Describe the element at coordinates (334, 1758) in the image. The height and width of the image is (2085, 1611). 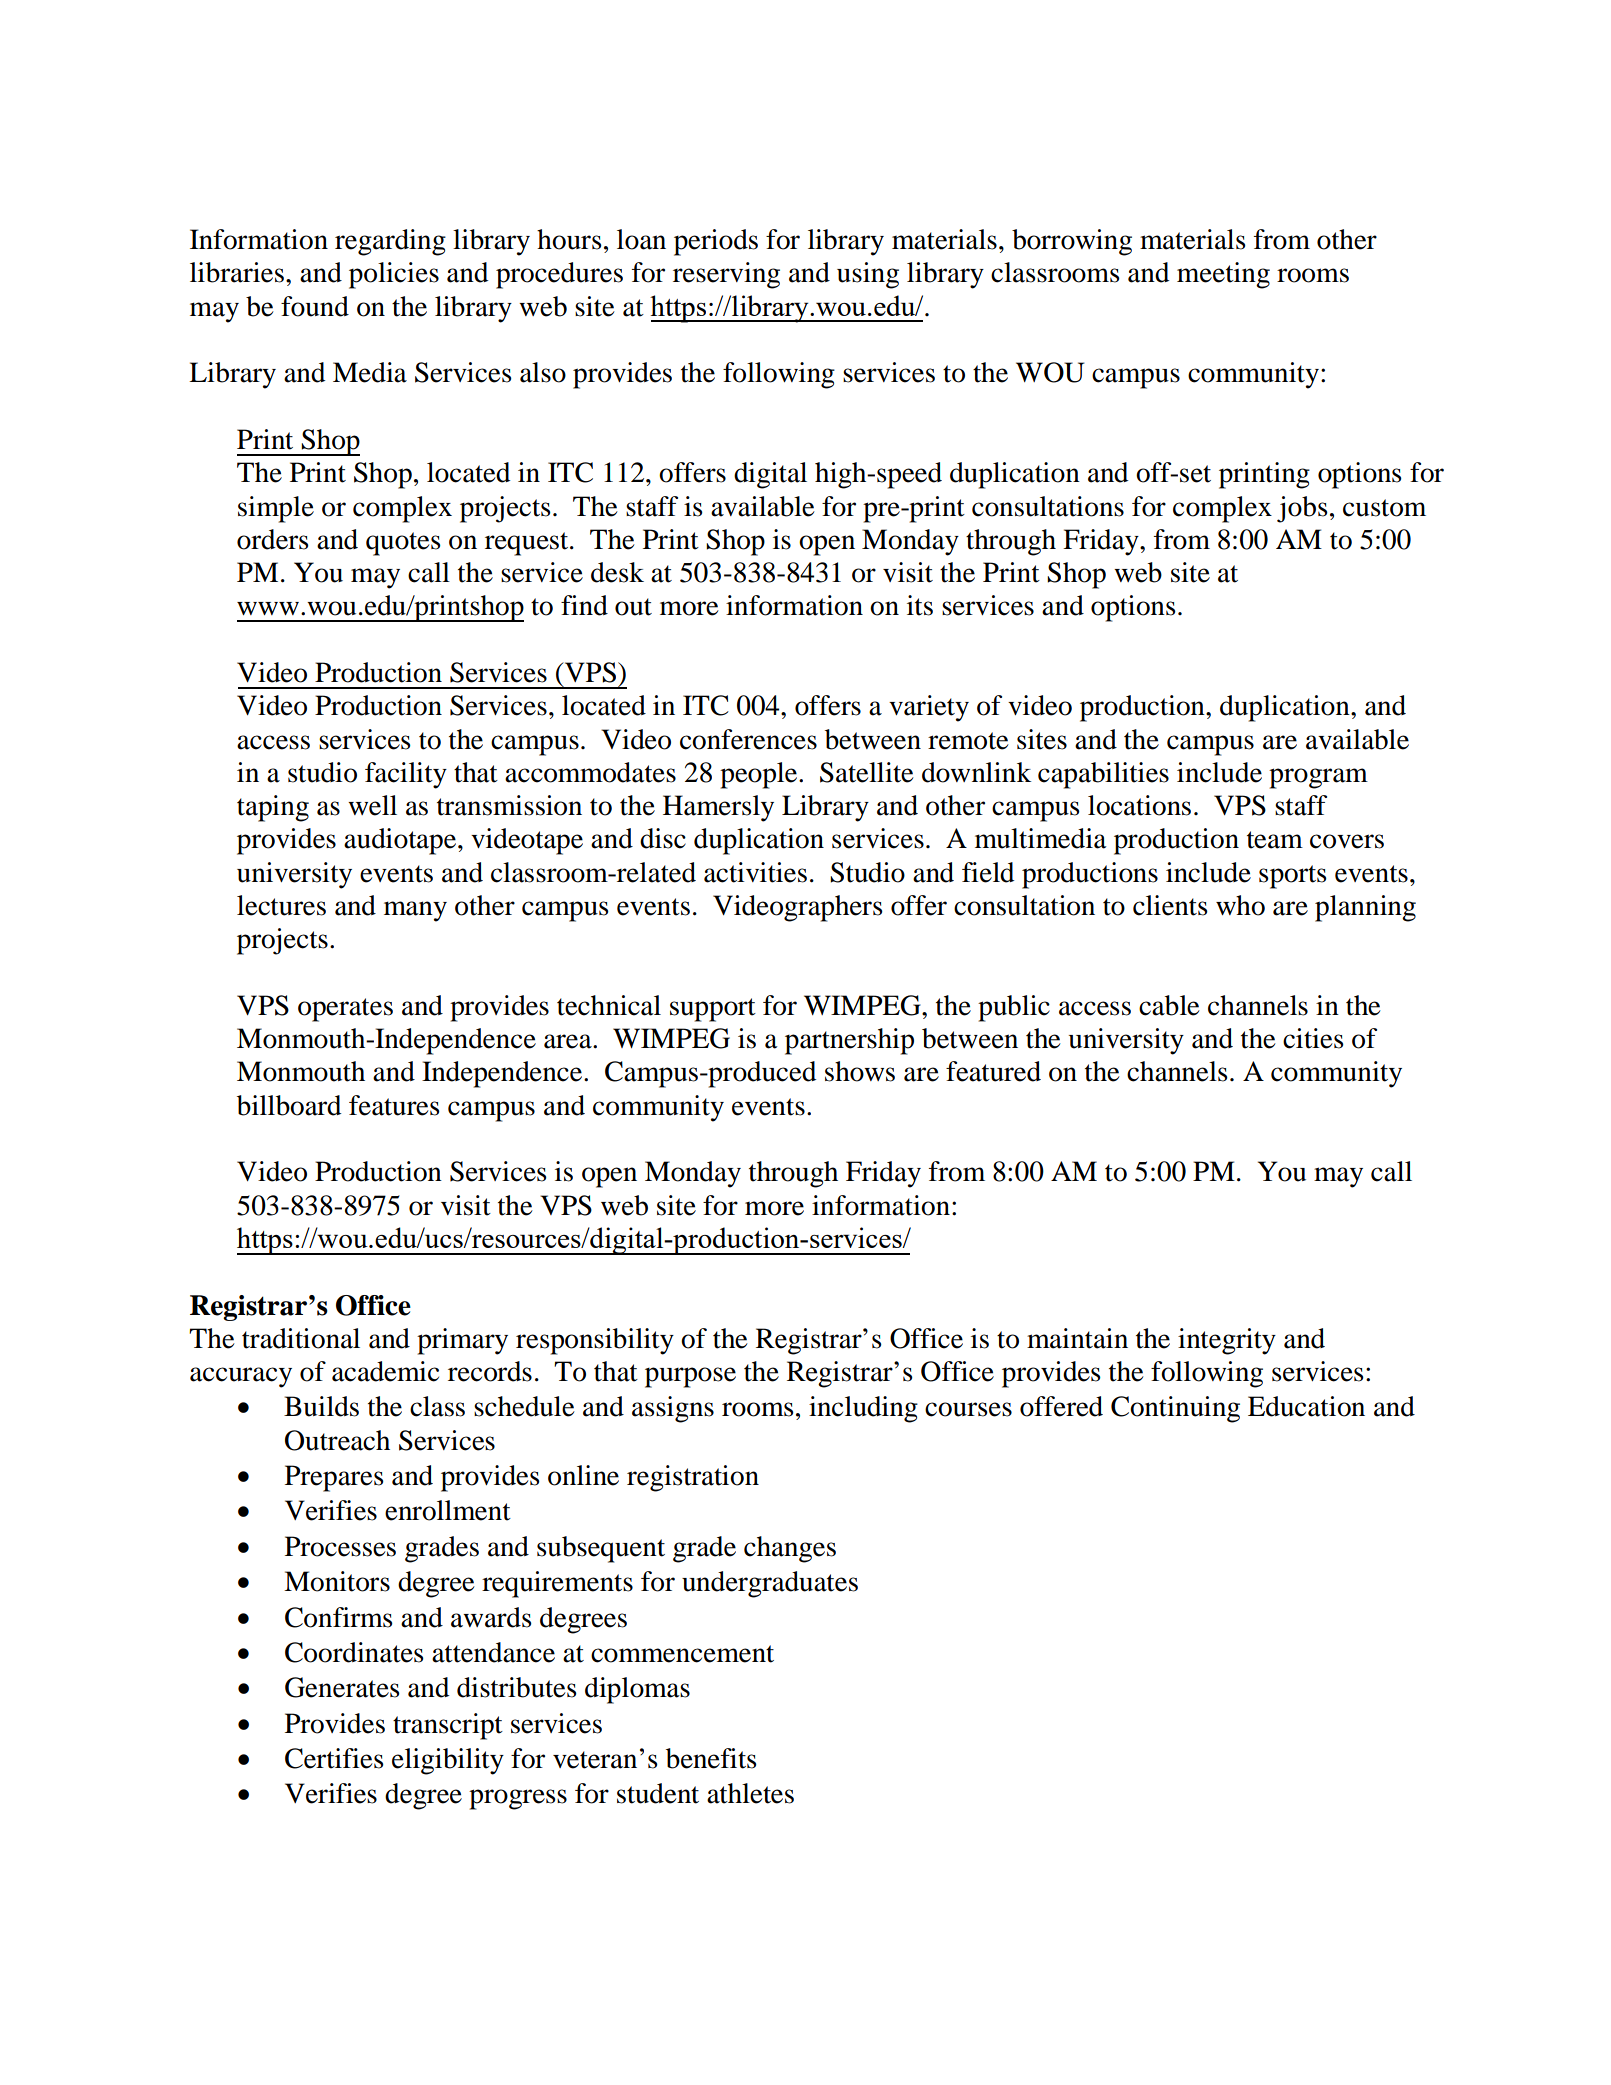
I see `Certifies` at that location.
